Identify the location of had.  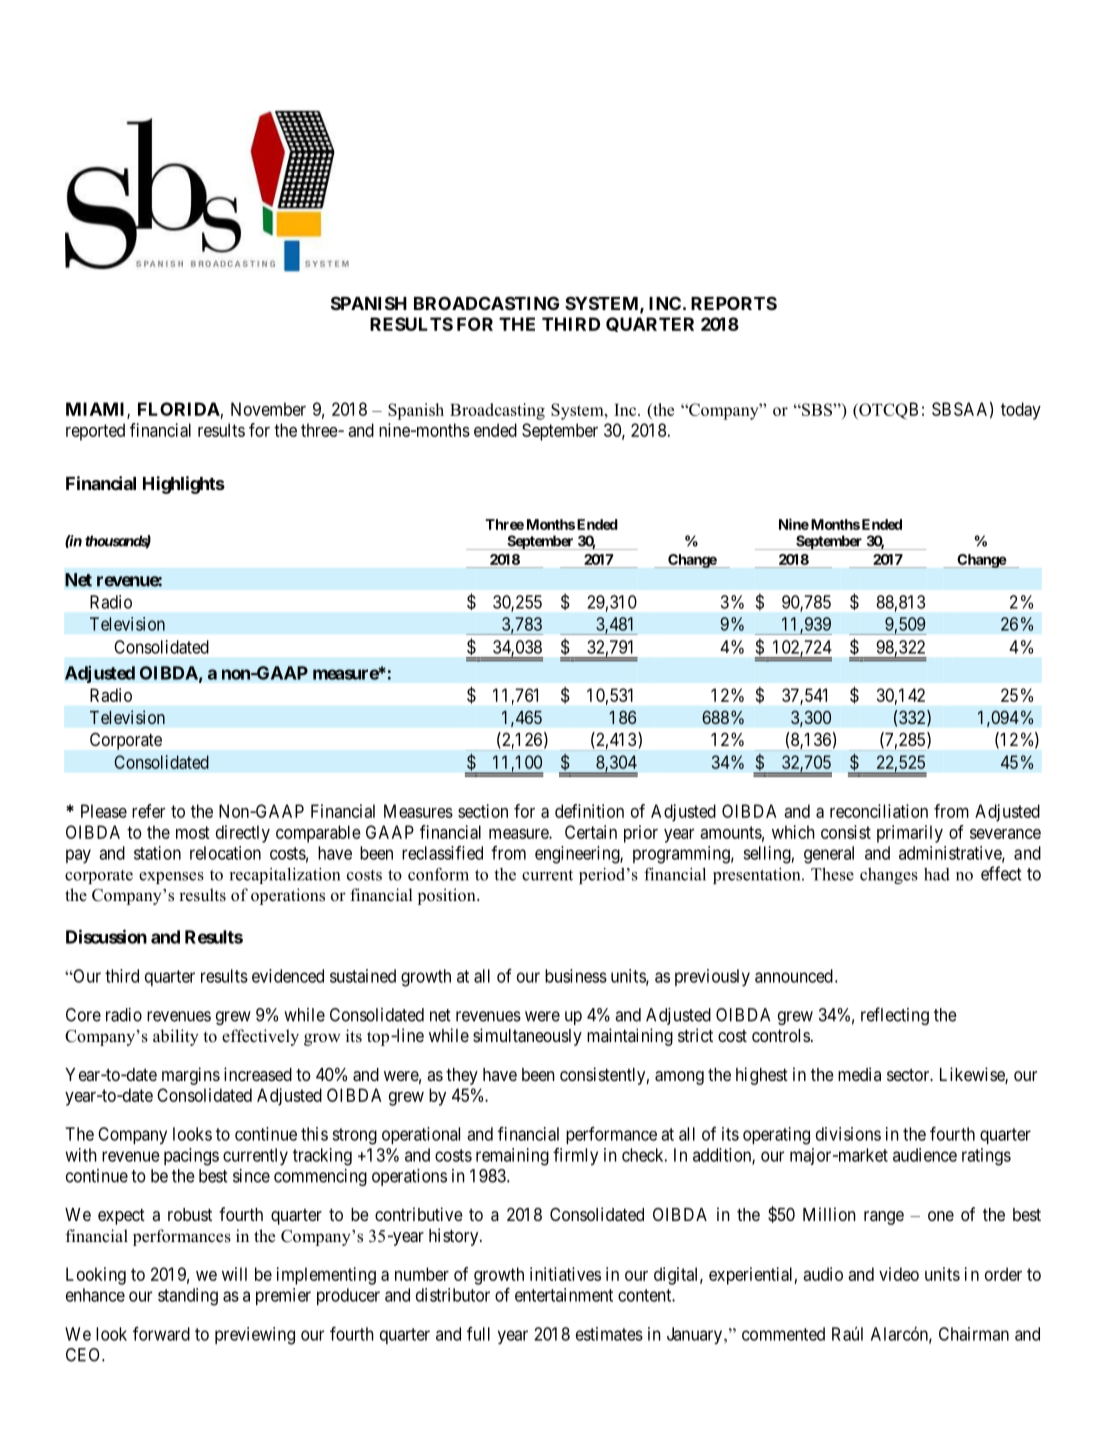
(937, 874).
